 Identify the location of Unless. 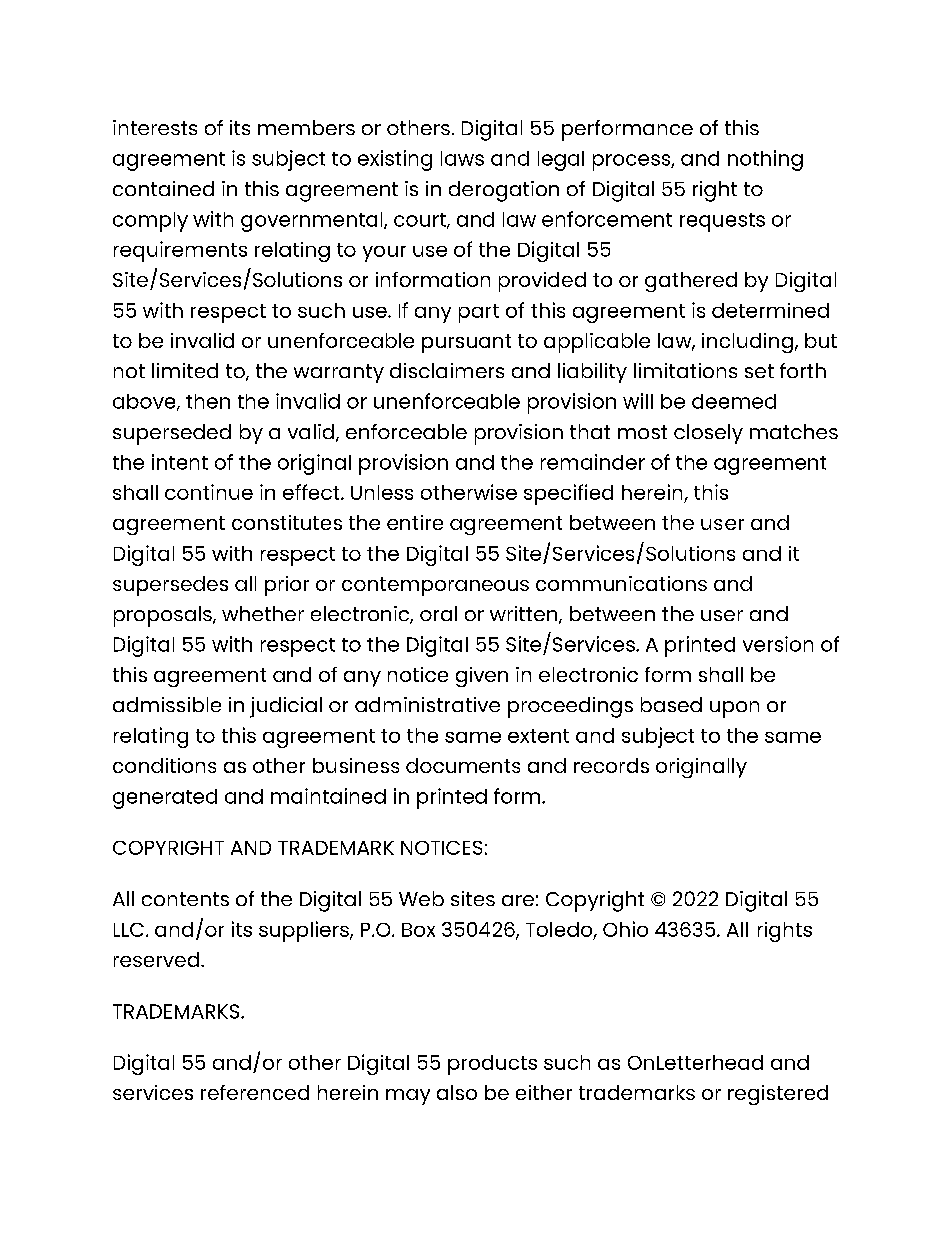
(382, 492).
